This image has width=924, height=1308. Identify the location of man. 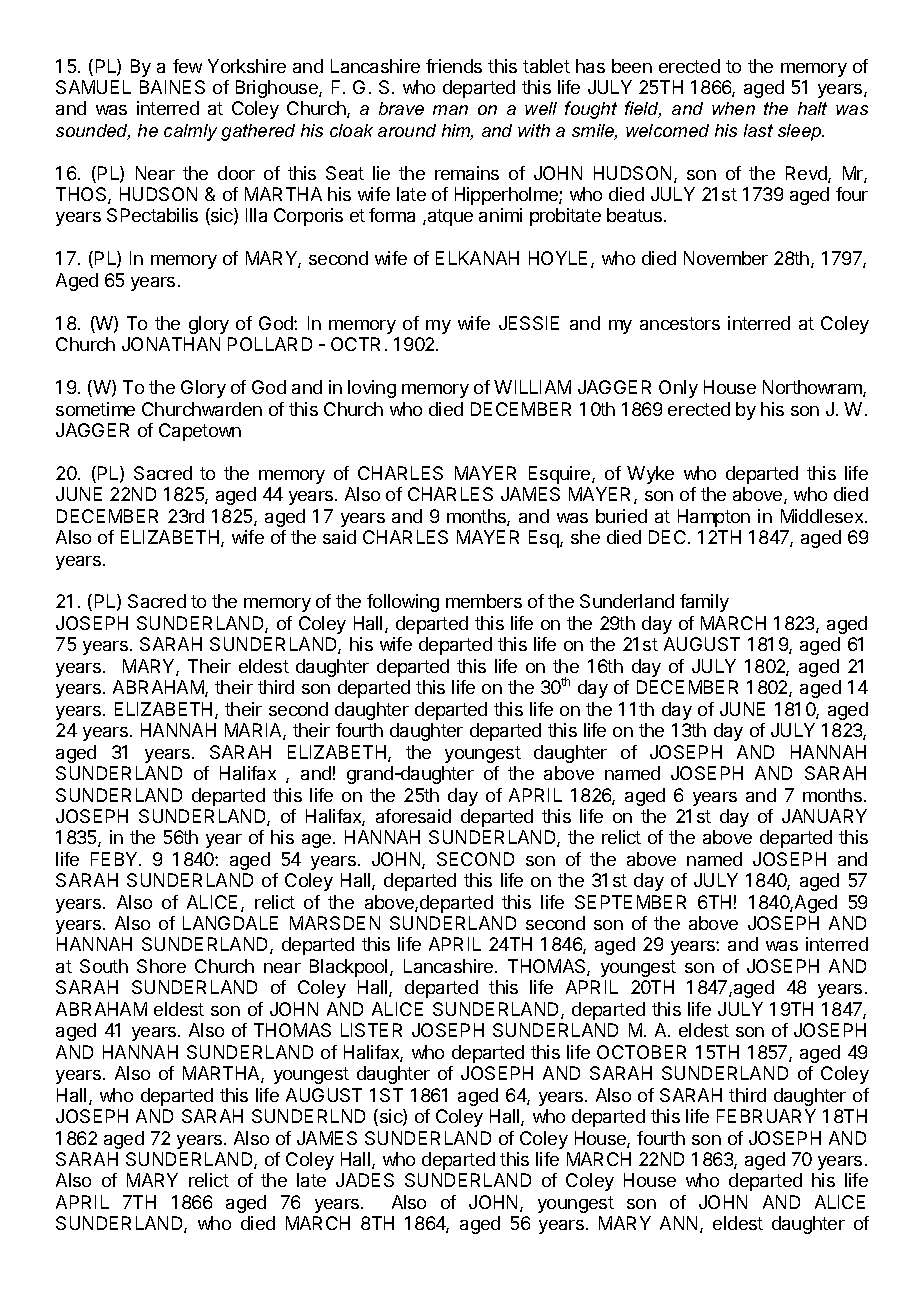
(450, 110).
